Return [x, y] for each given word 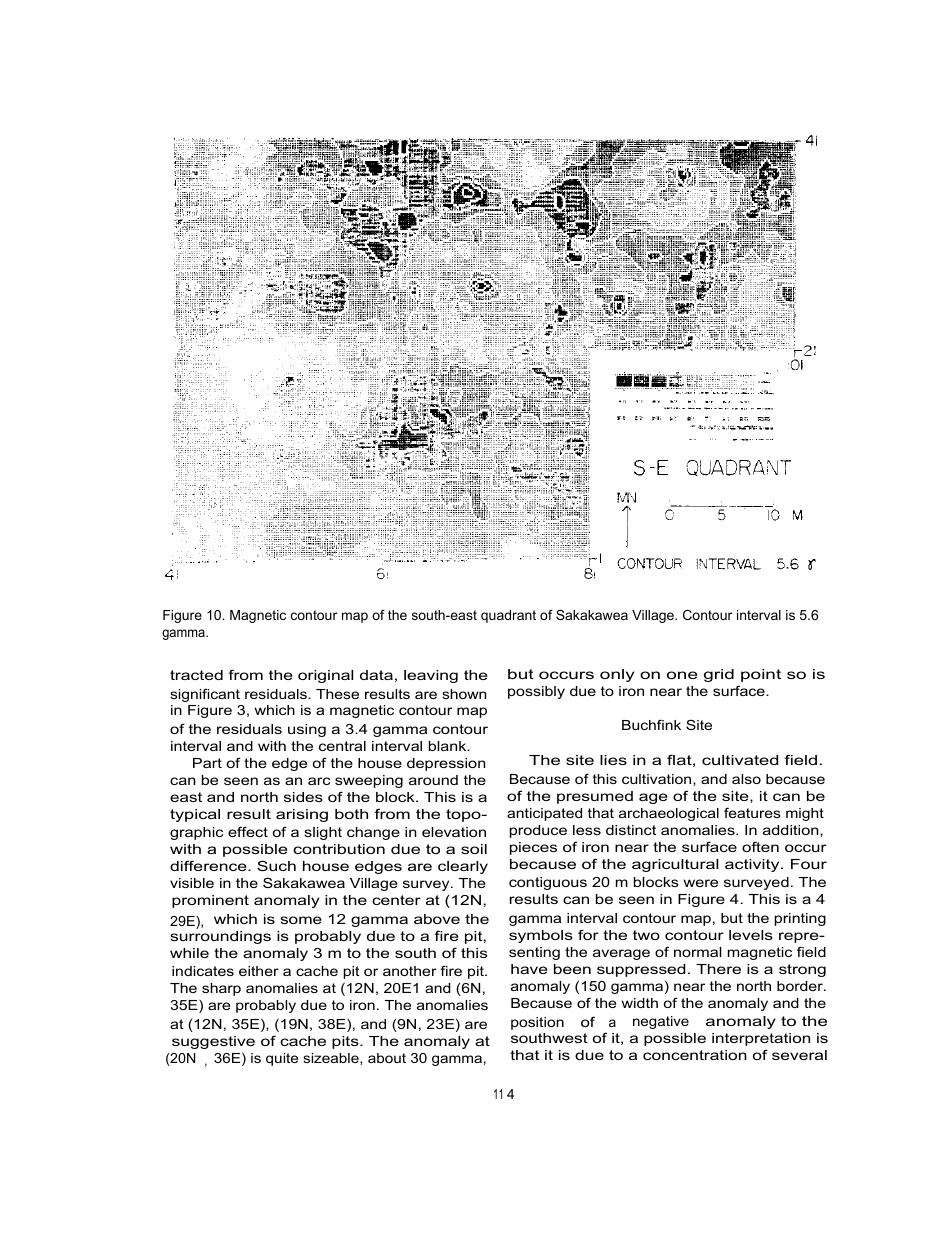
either [259, 971]
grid [719, 675]
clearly [463, 867]
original [325, 676]
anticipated [544, 814]
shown [464, 694]
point [761, 675]
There [718, 969]
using [307, 730]
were [701, 883]
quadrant [508, 616]
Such [276, 865]
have [529, 969]
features [752, 812]
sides [303, 797]
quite [282, 1059]
